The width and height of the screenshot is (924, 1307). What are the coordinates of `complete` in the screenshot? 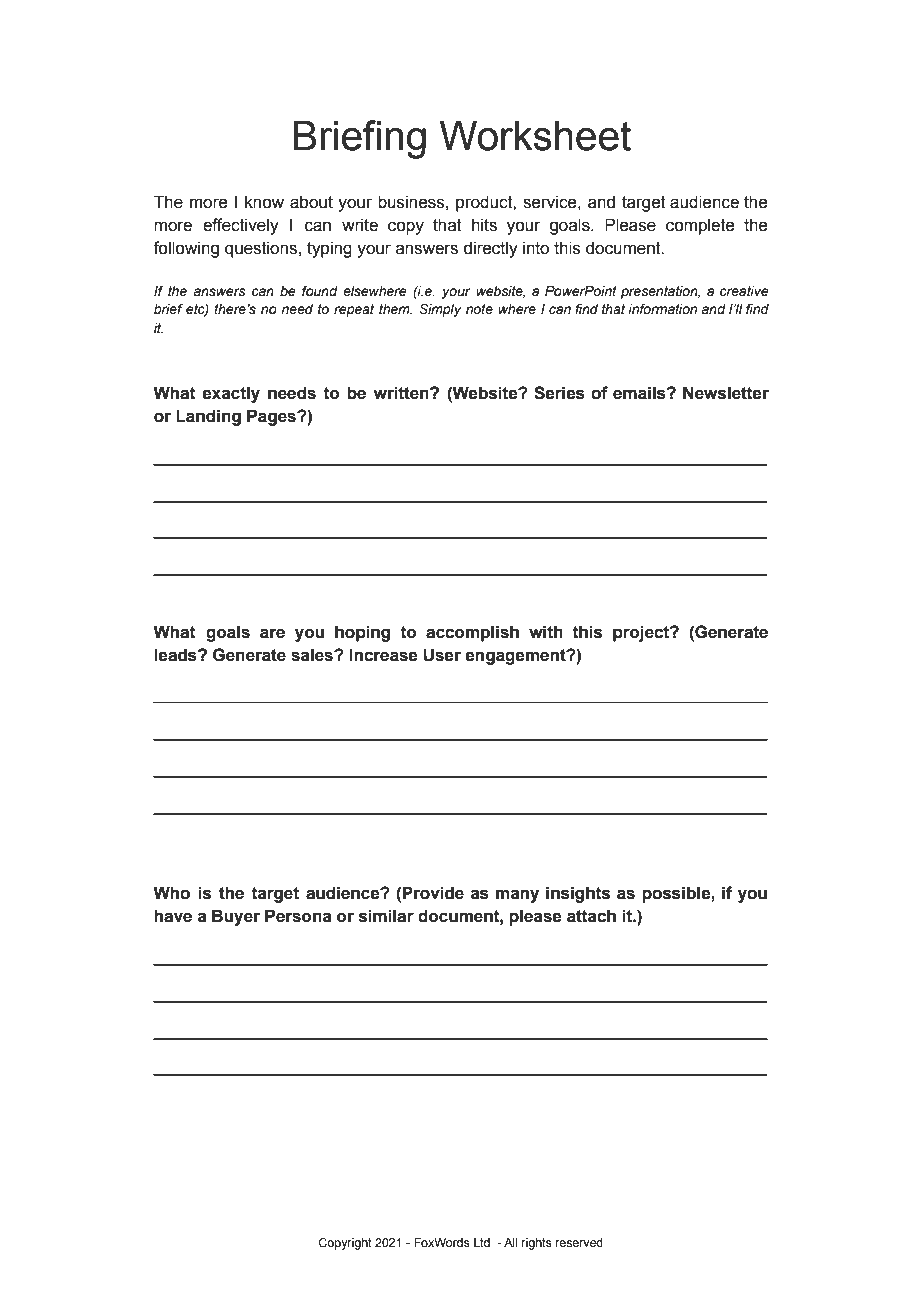 It's located at (700, 226).
